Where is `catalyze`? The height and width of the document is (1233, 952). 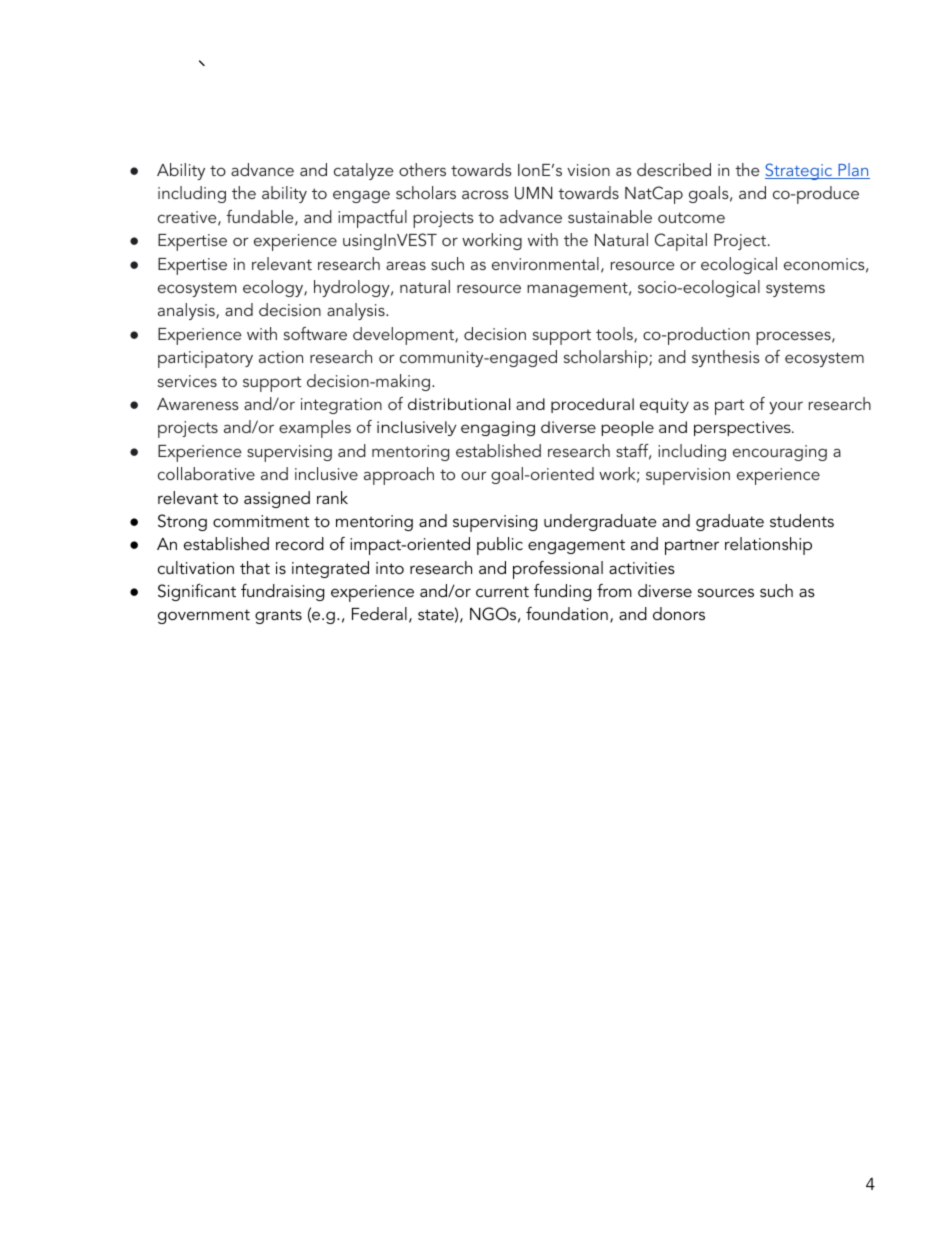
catalyze is located at coordinates (363, 171).
